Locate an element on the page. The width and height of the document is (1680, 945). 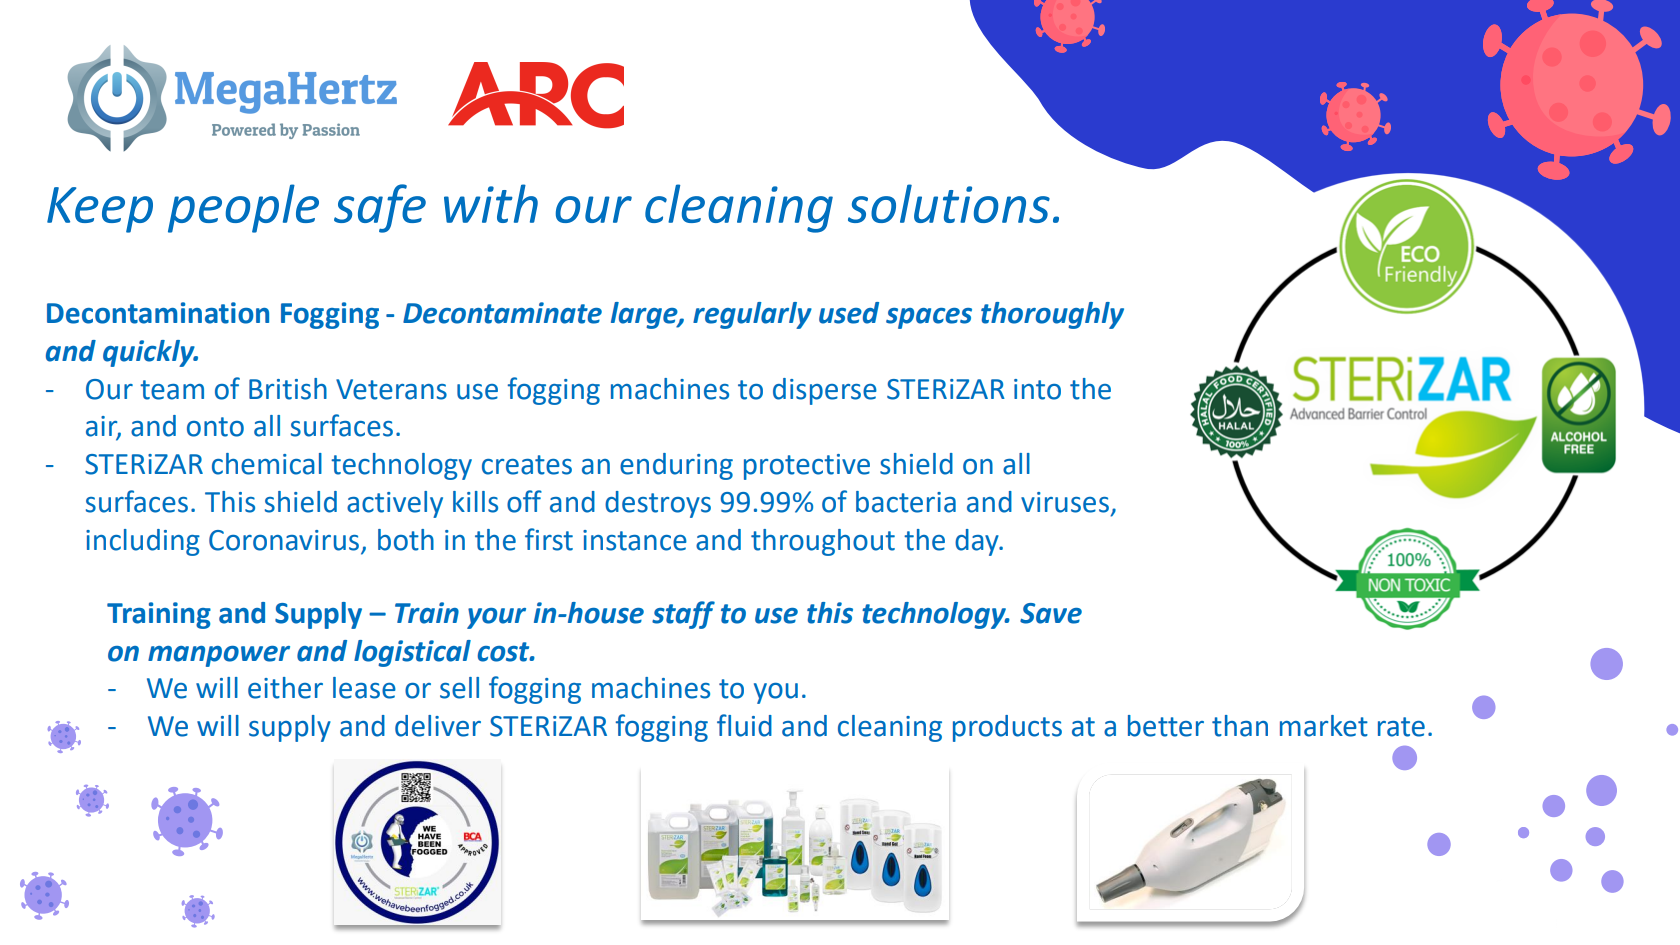
than is located at coordinates (1240, 726).
